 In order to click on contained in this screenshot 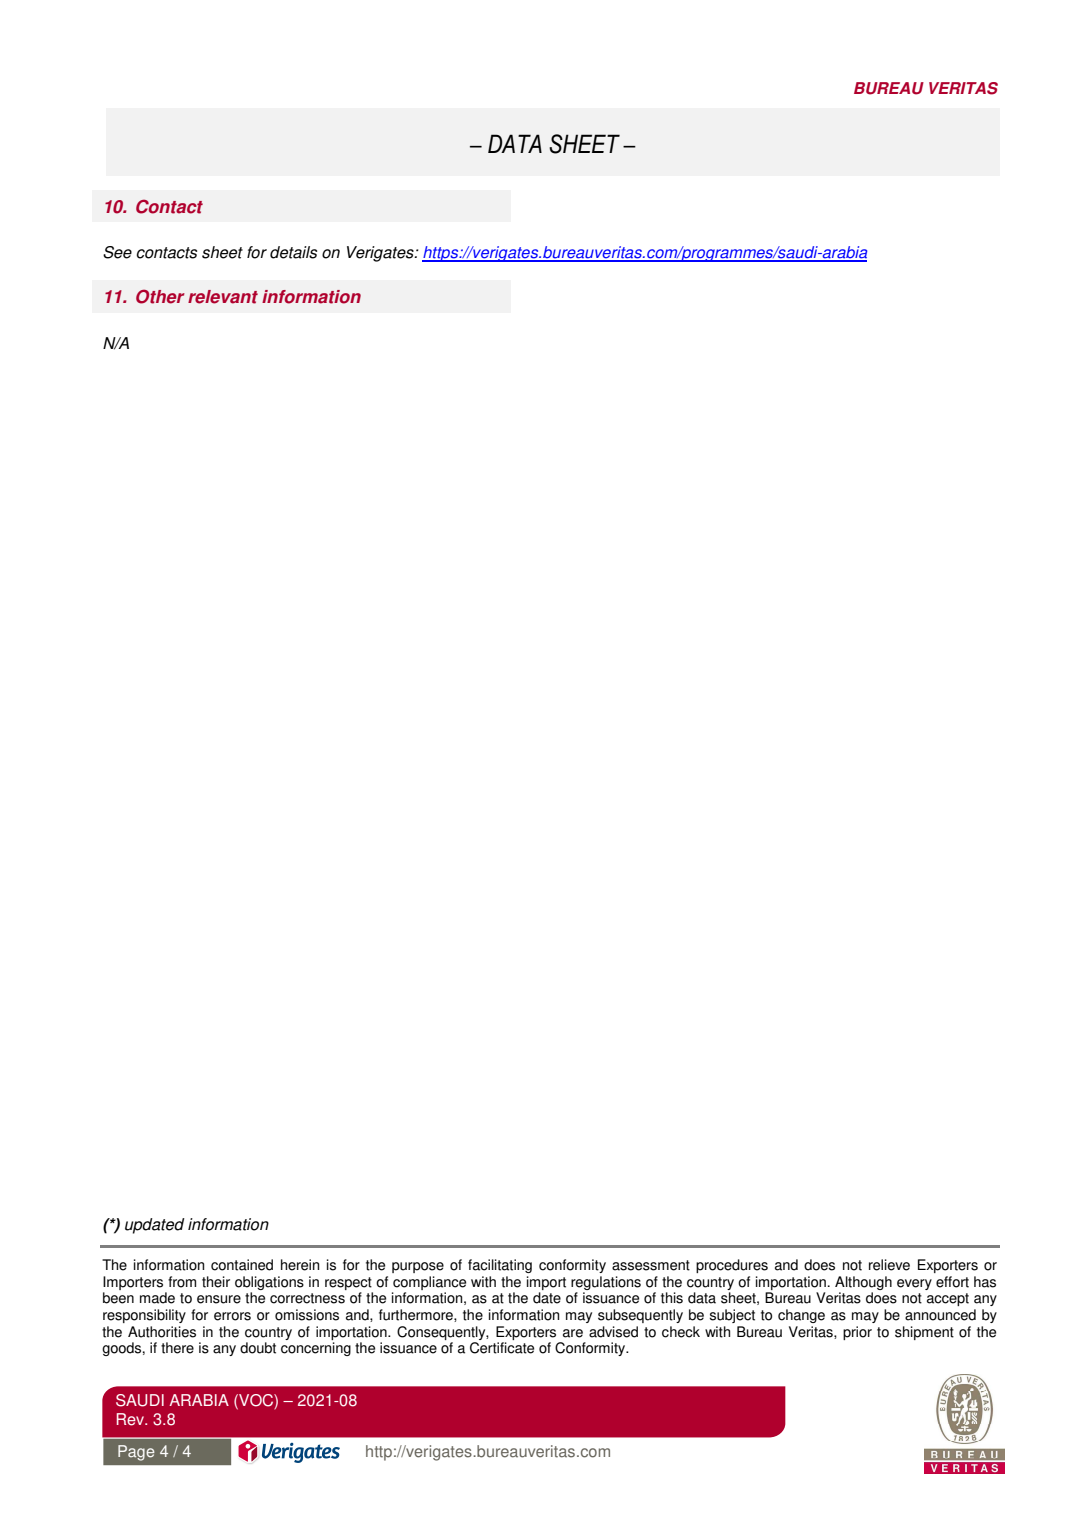, I will do `click(242, 1265)`.
